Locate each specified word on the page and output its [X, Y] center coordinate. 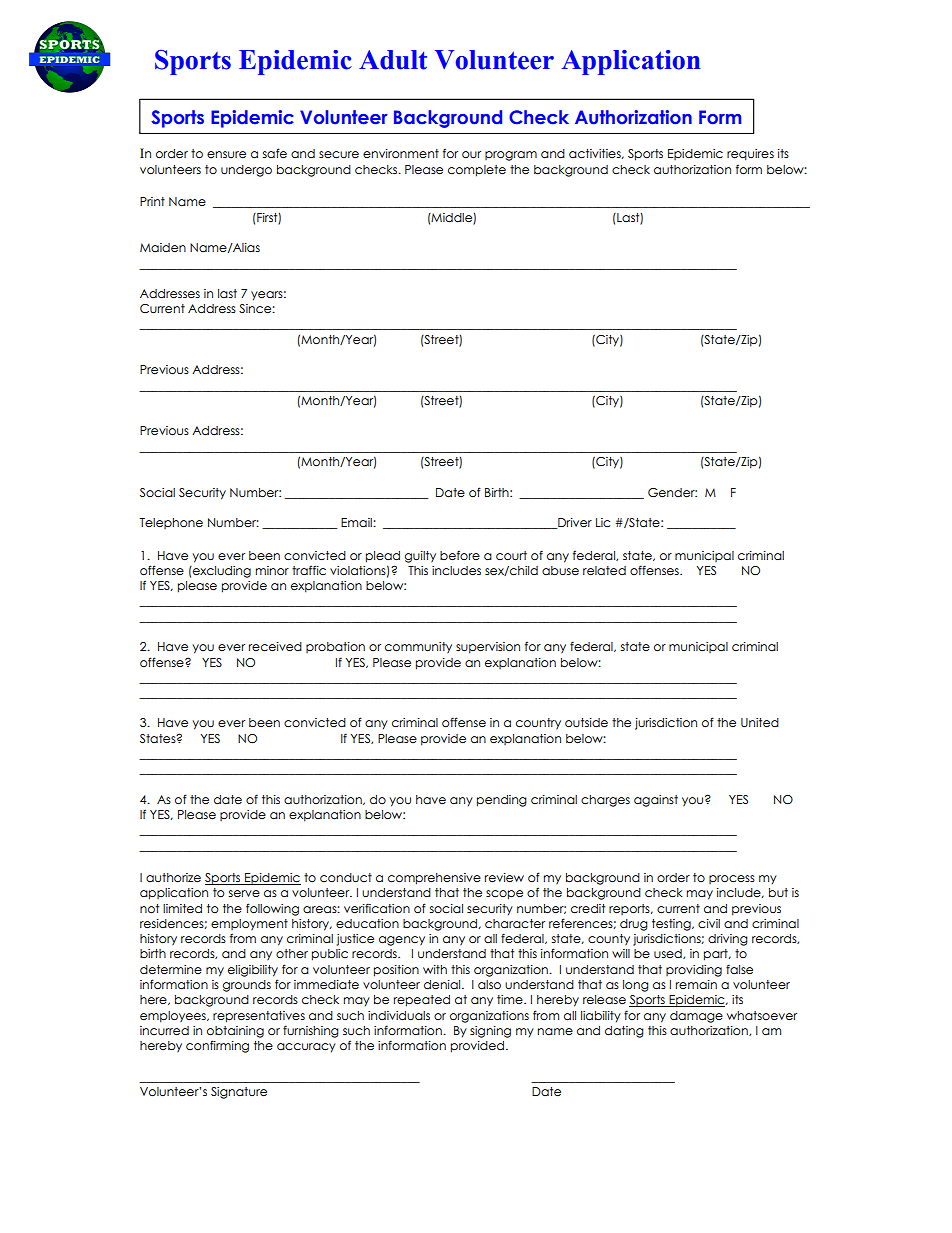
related [604, 570]
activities [596, 154]
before [460, 555]
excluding [221, 572]
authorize [173, 877]
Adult [393, 60]
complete [477, 171]
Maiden [163, 247]
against [656, 801]
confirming [217, 1046]
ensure [226, 154]
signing [490, 1032]
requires [750, 155]
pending [502, 801]
